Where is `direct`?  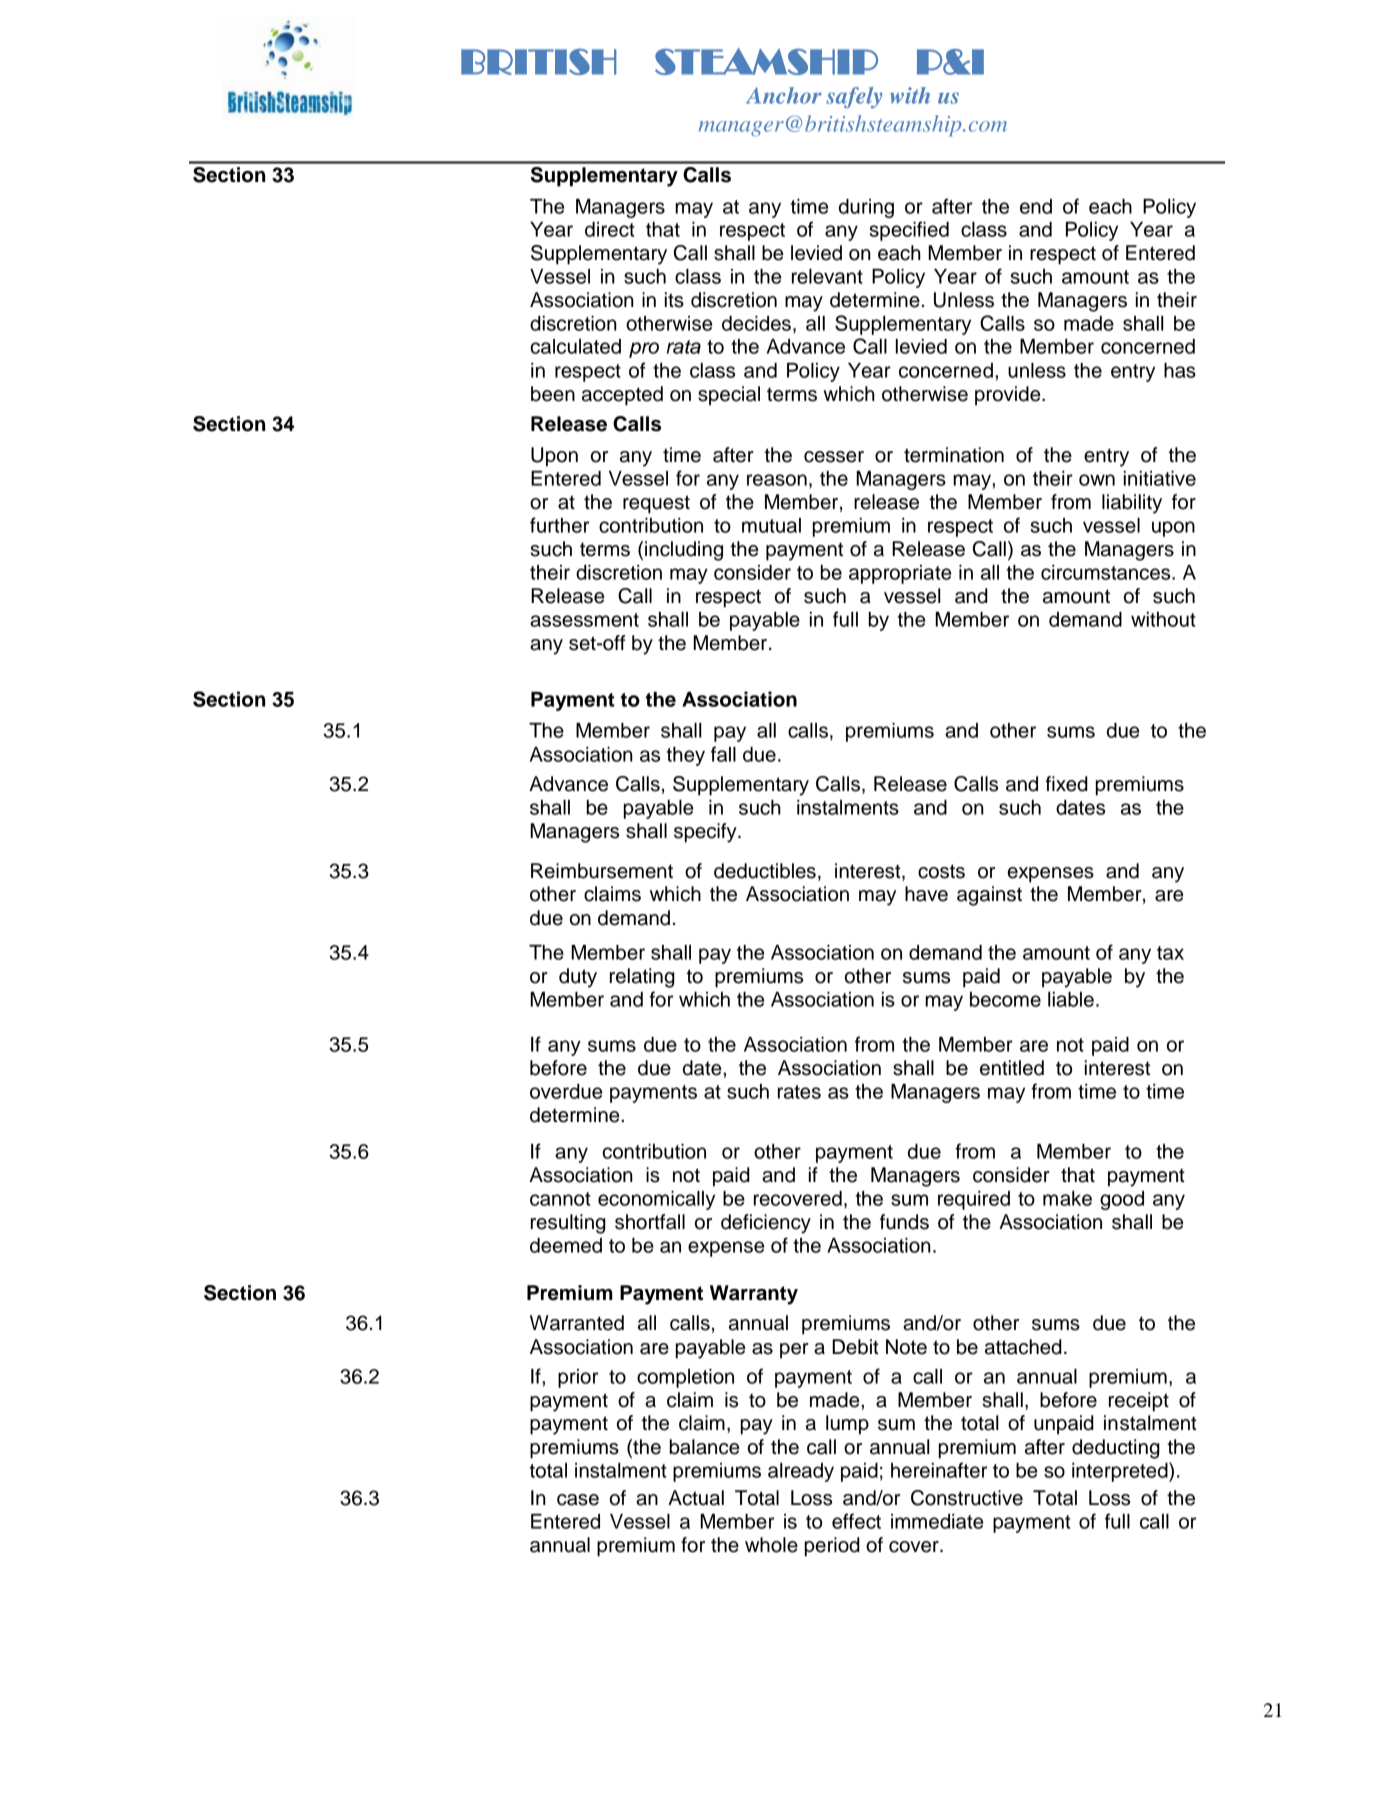 direct is located at coordinates (610, 229).
